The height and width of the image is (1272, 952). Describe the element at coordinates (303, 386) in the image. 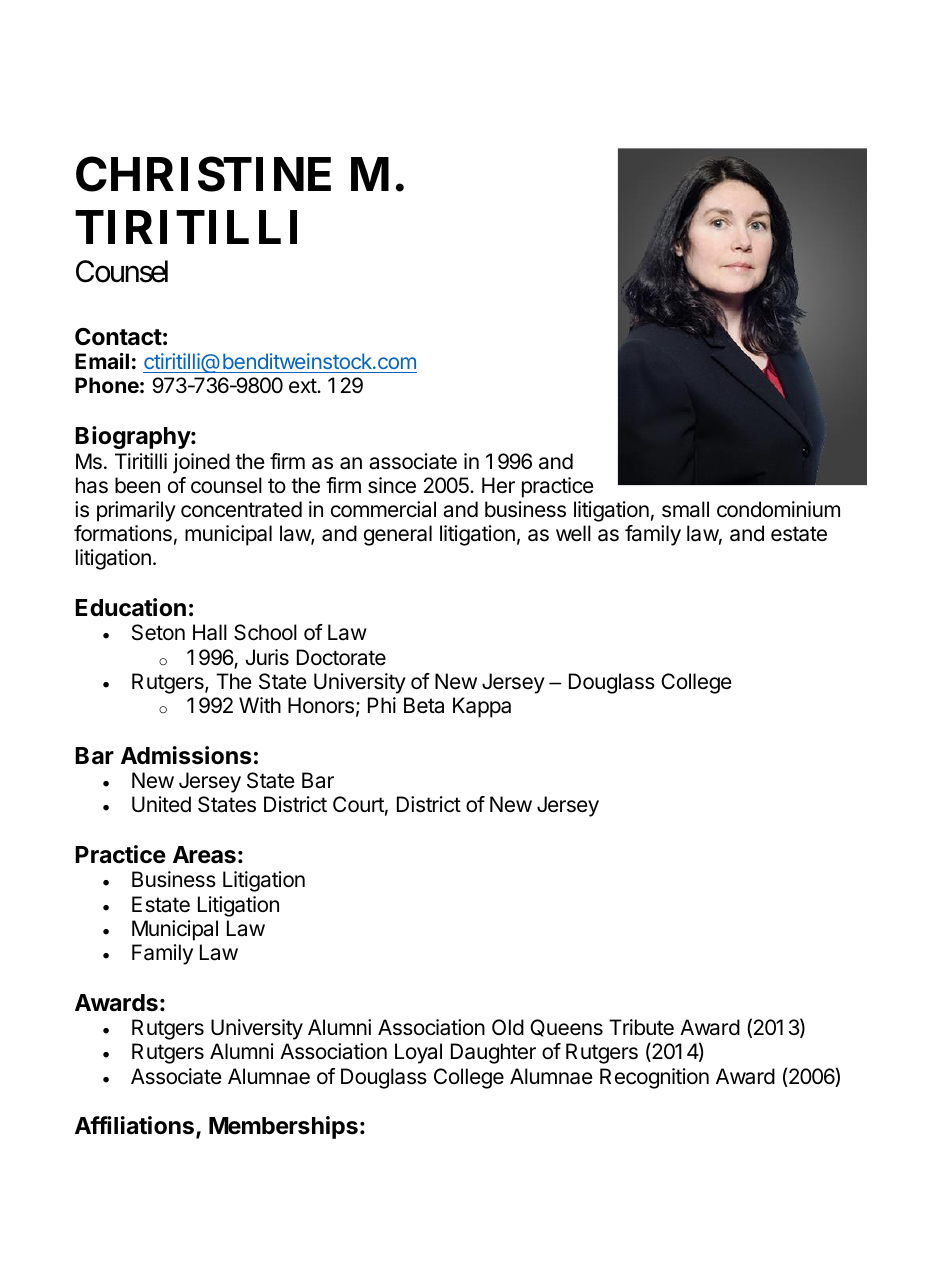

I see `ext` at that location.
